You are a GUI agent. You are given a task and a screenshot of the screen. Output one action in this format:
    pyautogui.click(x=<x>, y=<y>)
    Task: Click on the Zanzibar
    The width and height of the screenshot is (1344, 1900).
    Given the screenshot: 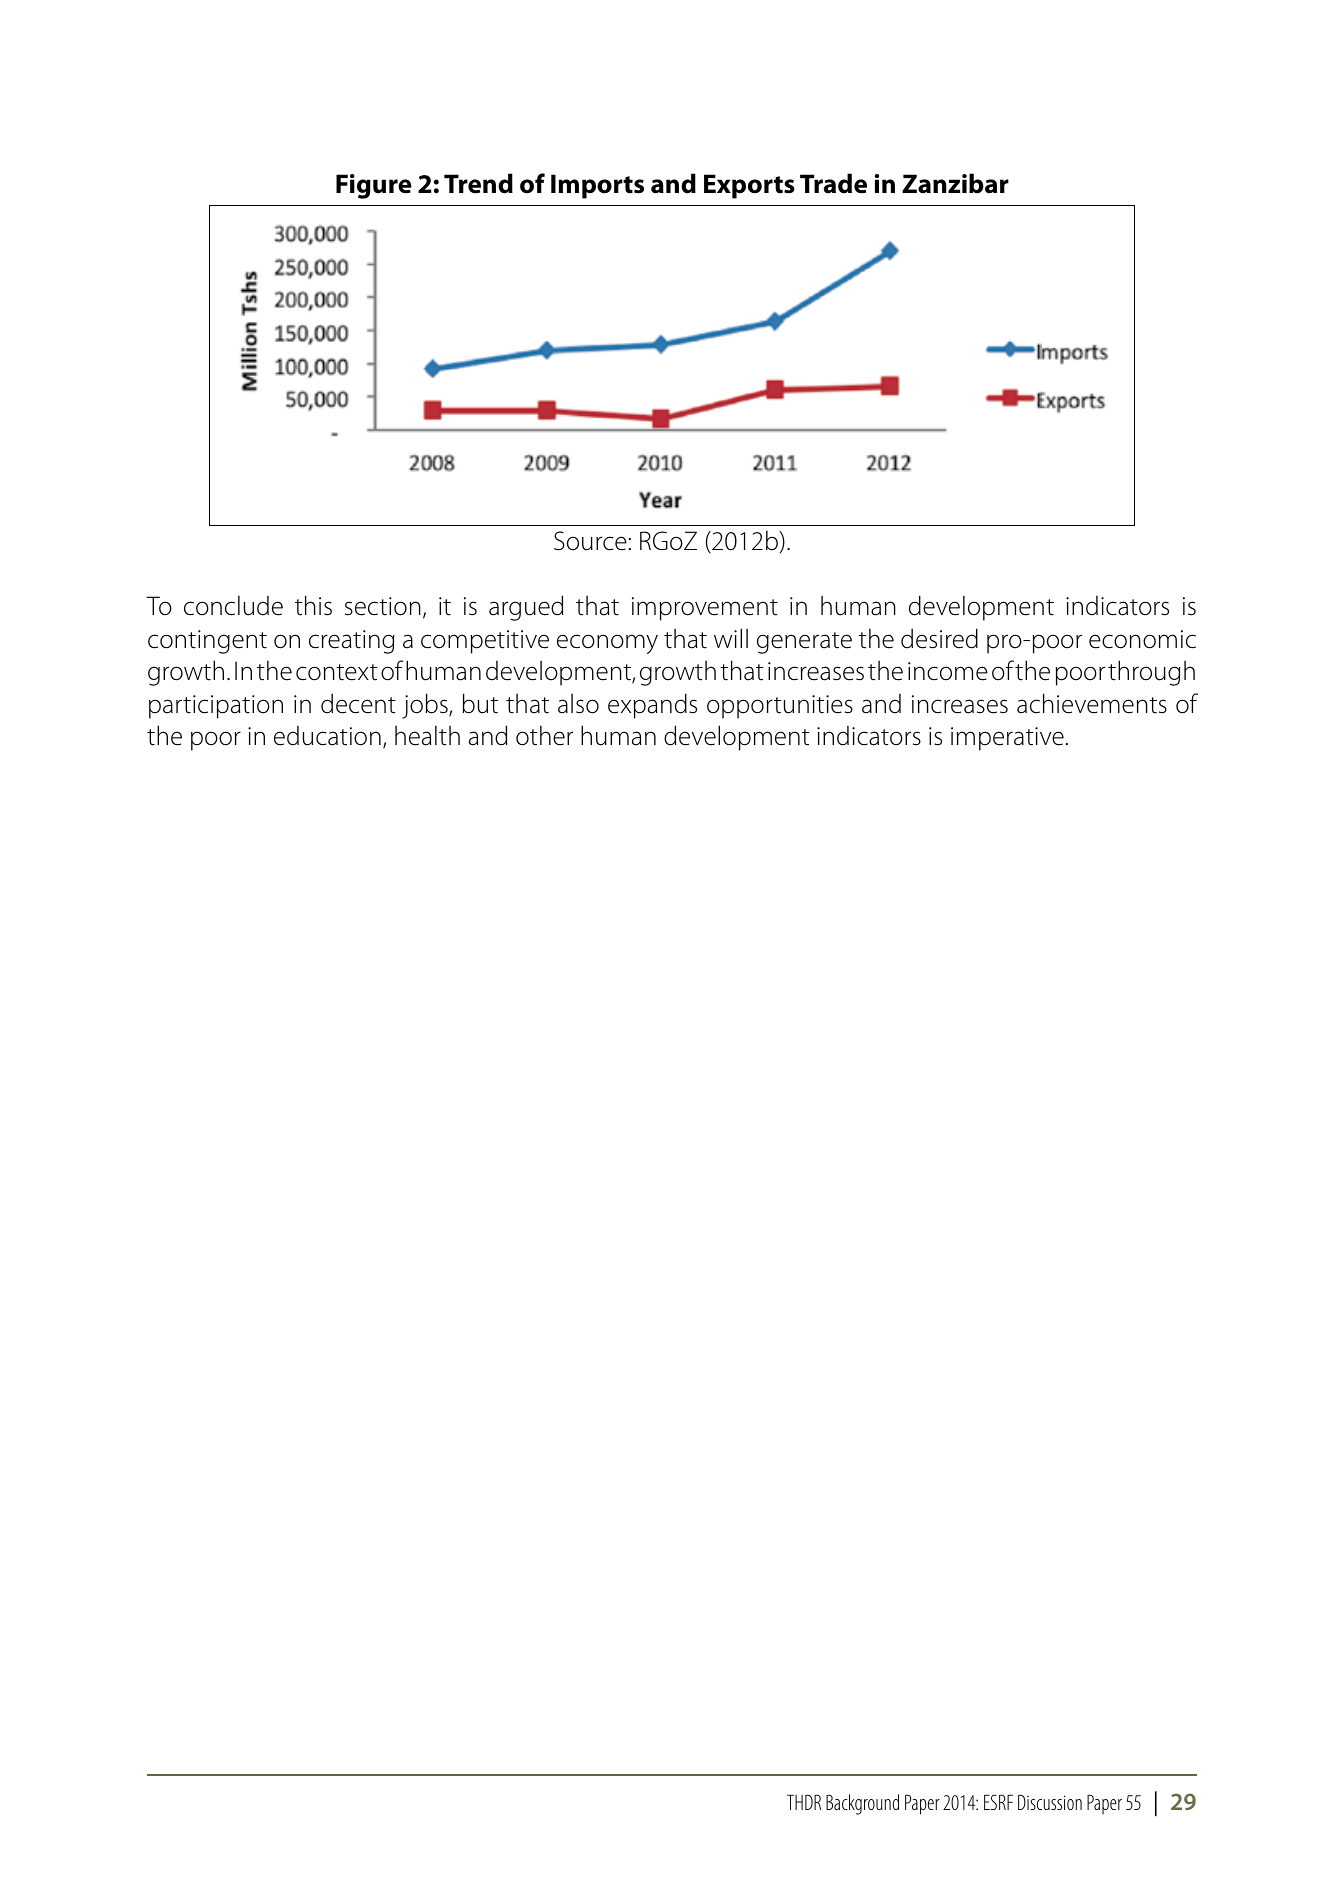 What is the action you would take?
    pyautogui.click(x=955, y=183)
